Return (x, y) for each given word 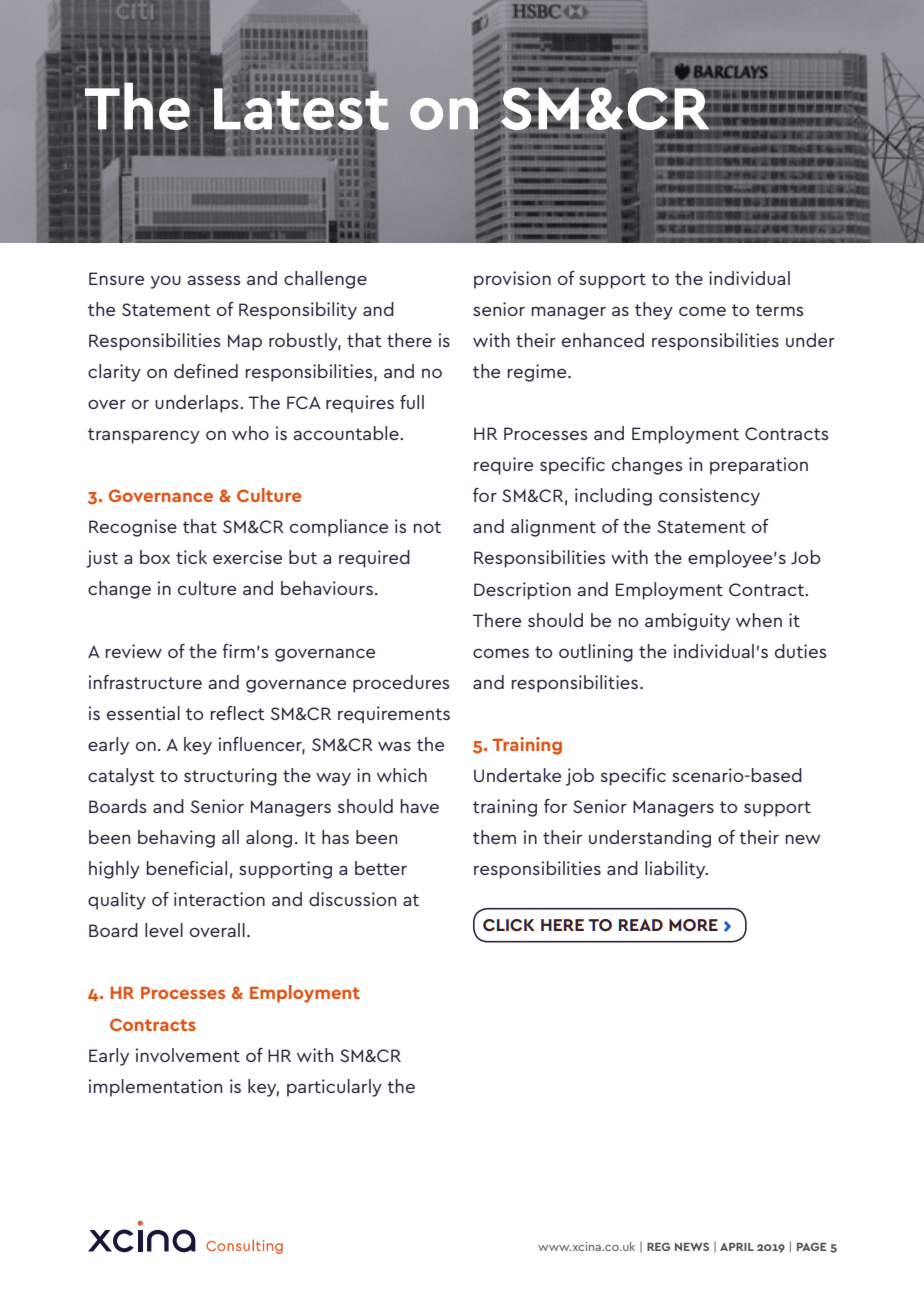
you (166, 282)
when (759, 620)
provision (512, 280)
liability (676, 870)
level (164, 930)
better (381, 868)
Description (522, 591)
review (134, 651)
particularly (334, 1088)
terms (779, 310)
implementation (155, 1088)
